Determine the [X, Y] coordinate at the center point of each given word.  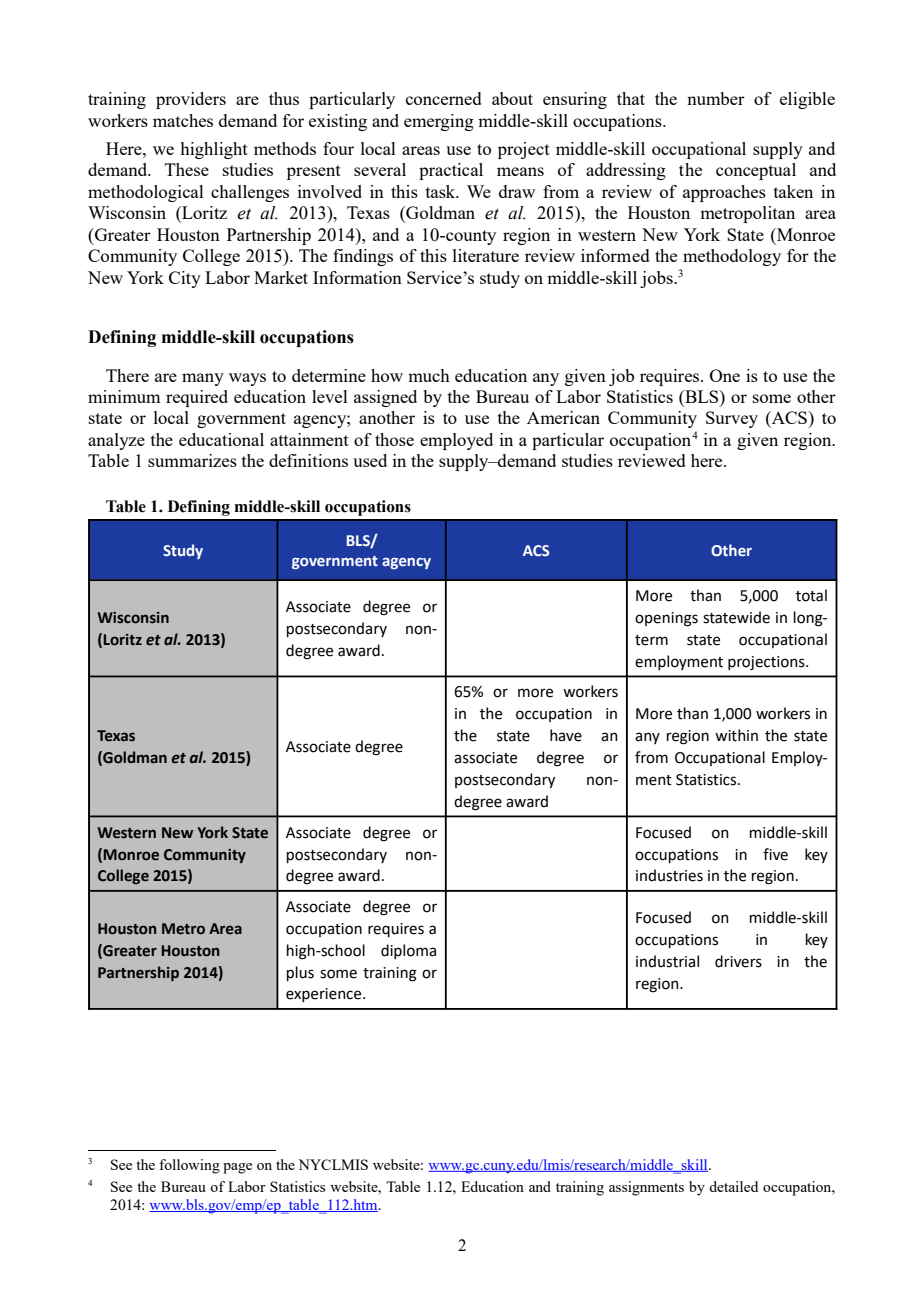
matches [183, 120]
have [566, 735]
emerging [439, 122]
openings [666, 619]
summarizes [192, 460]
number [716, 98]
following [189, 1166]
